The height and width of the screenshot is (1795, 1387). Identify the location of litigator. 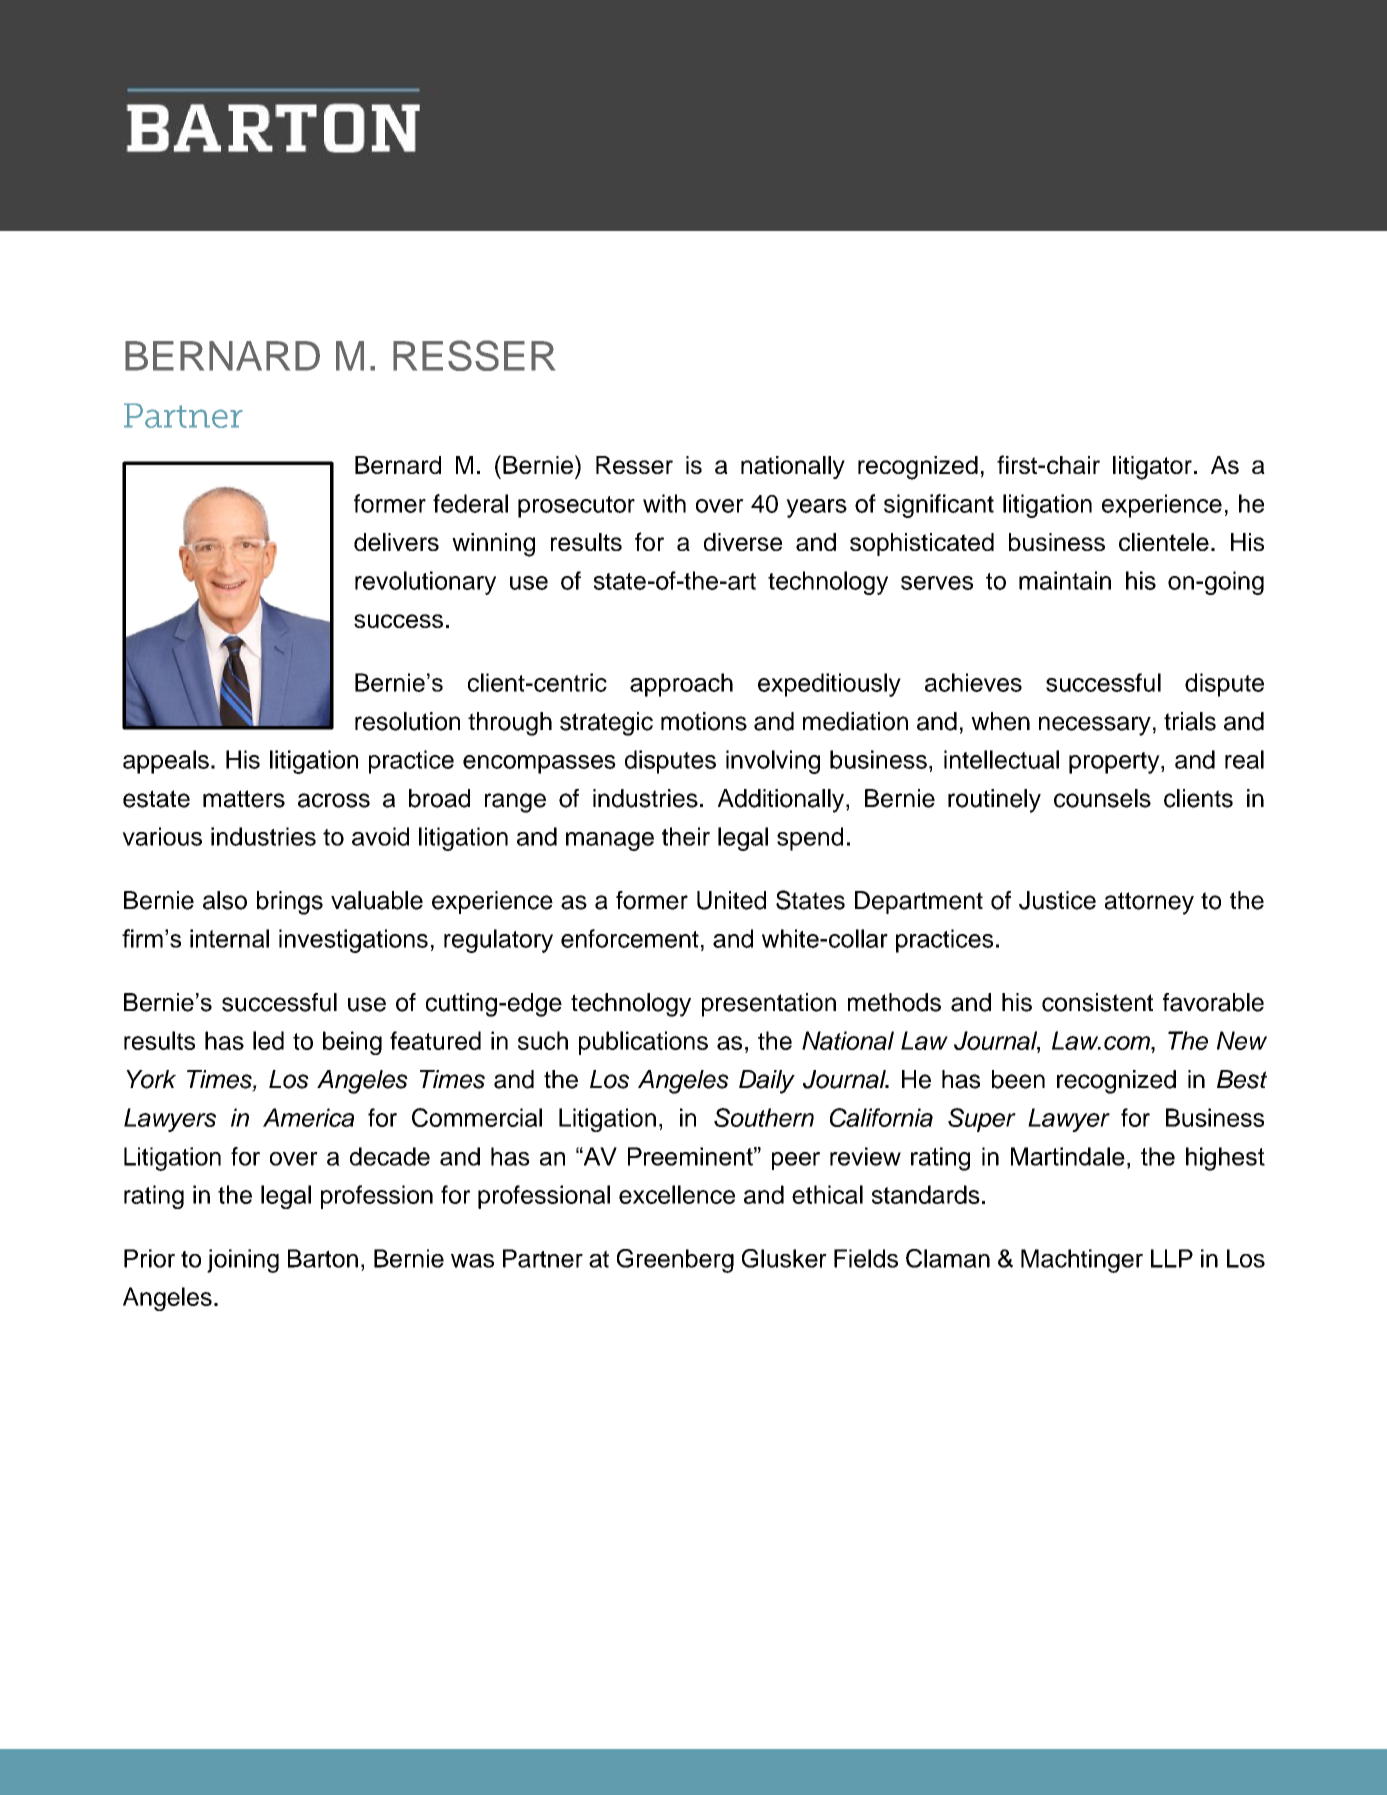
(1152, 468).
